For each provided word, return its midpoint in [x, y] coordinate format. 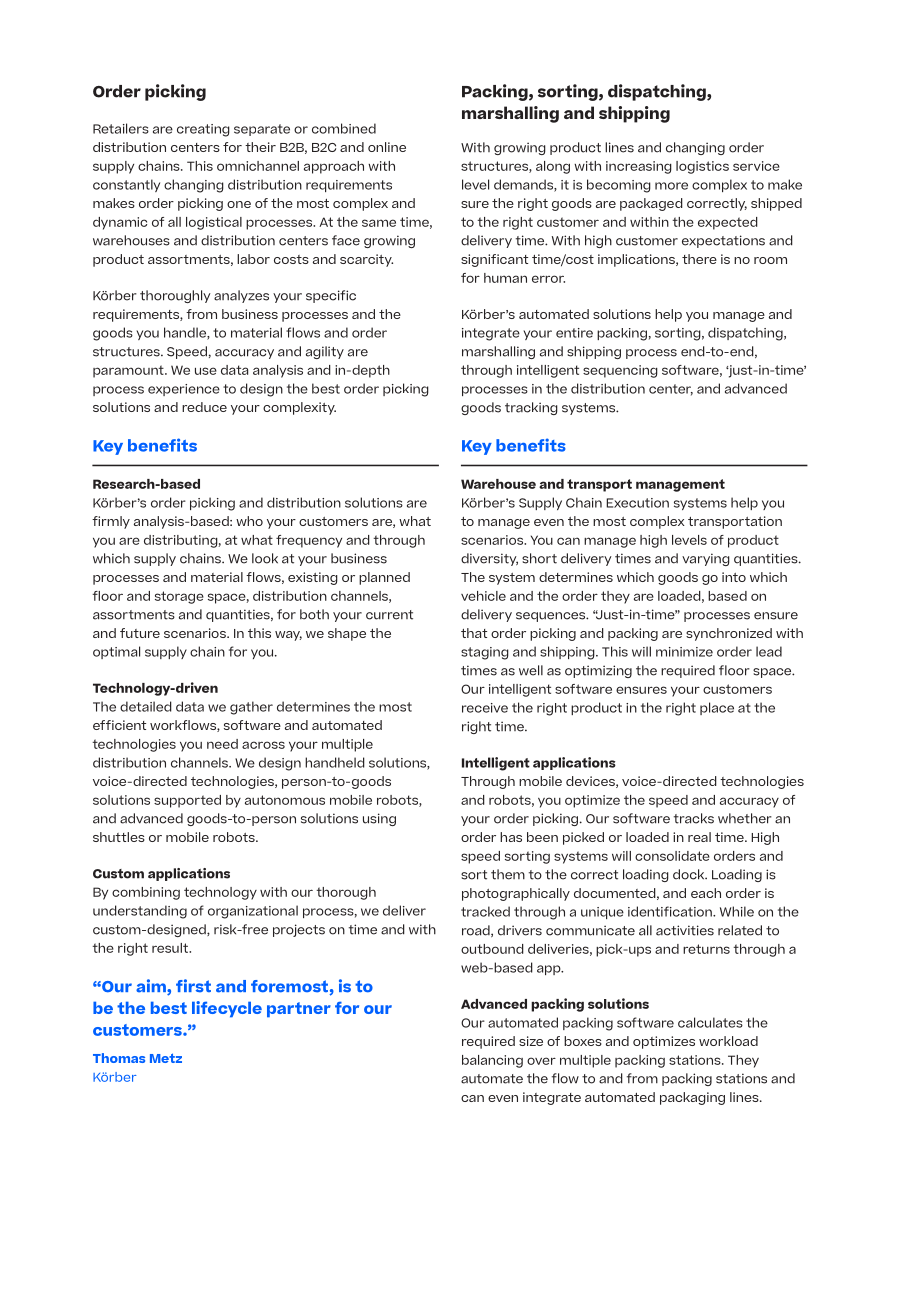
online [387, 147]
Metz [166, 1058]
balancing [492, 1061]
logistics [702, 167]
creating [203, 130]
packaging [692, 1098]
